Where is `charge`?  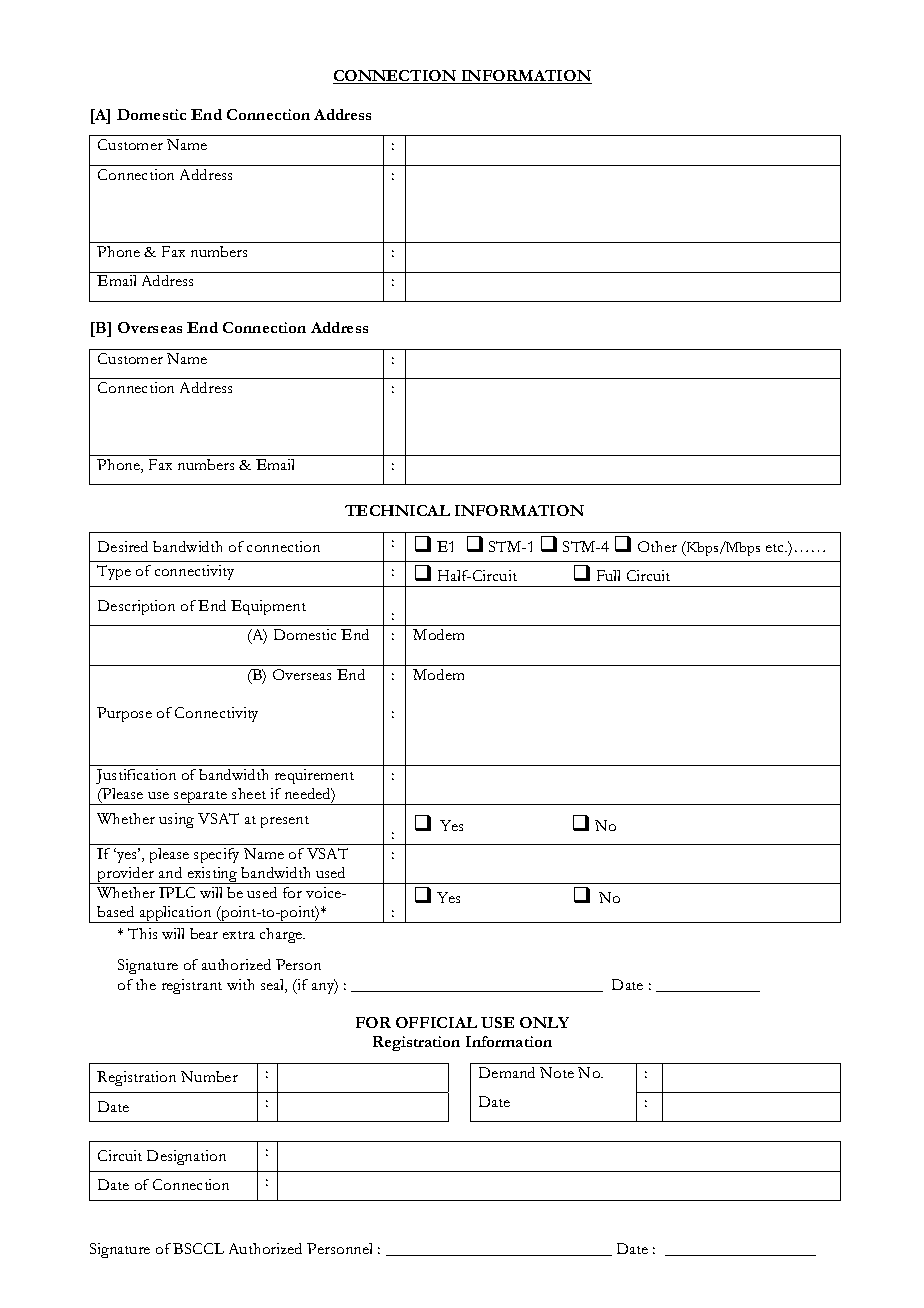
charge is located at coordinates (282, 935).
